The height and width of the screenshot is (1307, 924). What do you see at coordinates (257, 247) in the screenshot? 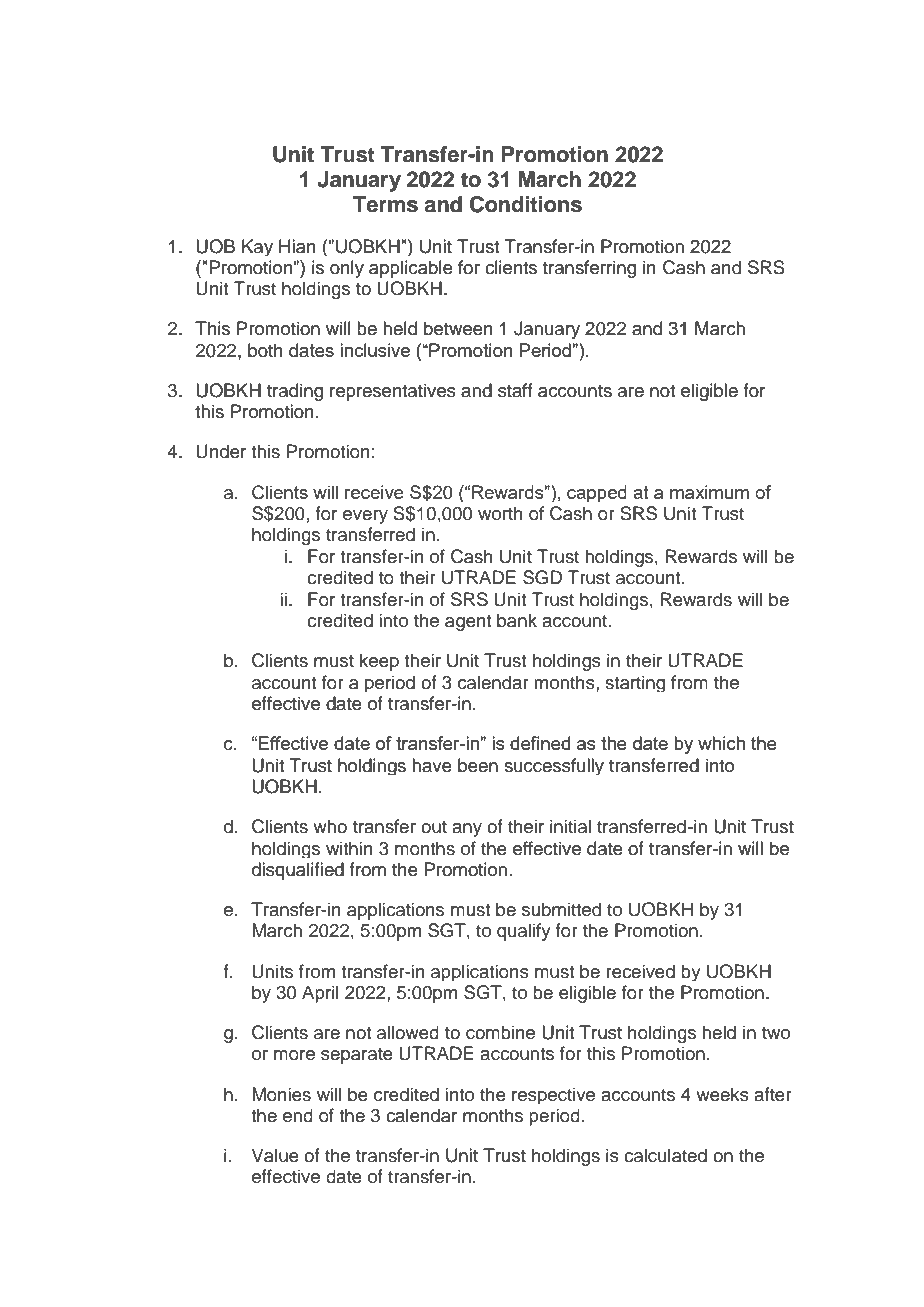
I see `Kay` at bounding box center [257, 247].
